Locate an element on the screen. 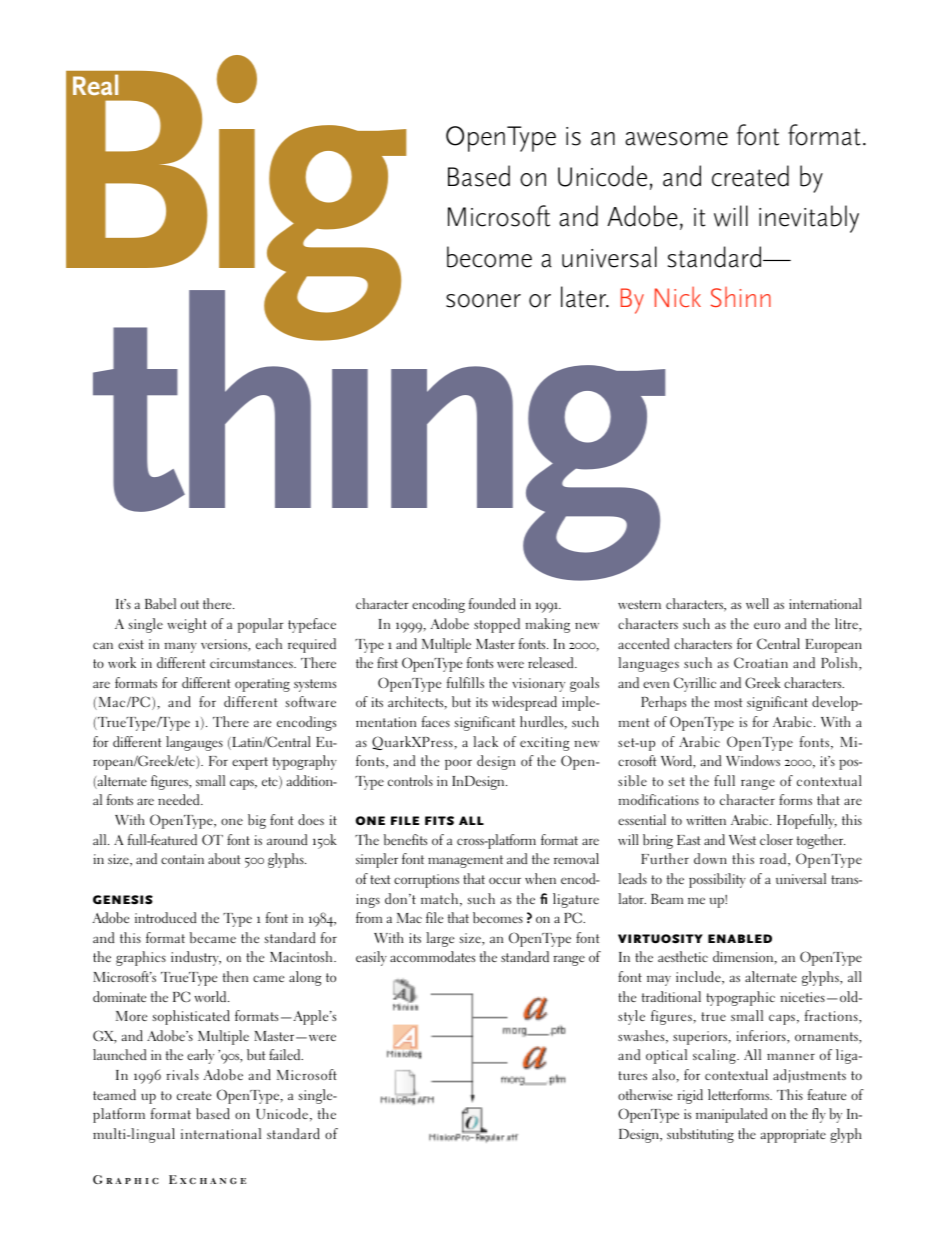 Image resolution: width=952 pixels, height=1233 pixels. Babel is located at coordinates (160, 603).
